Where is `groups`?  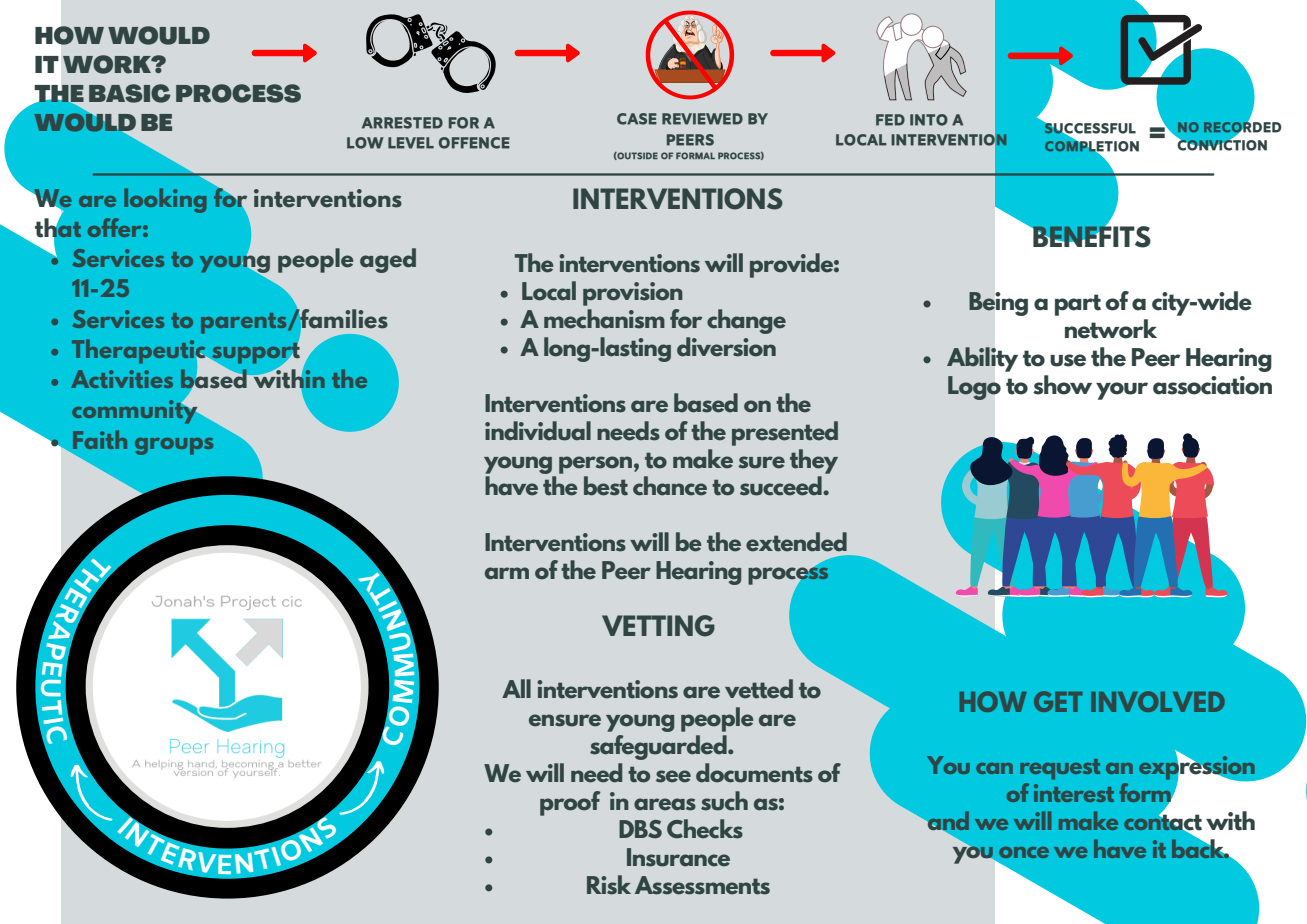
groups is located at coordinates (174, 446).
